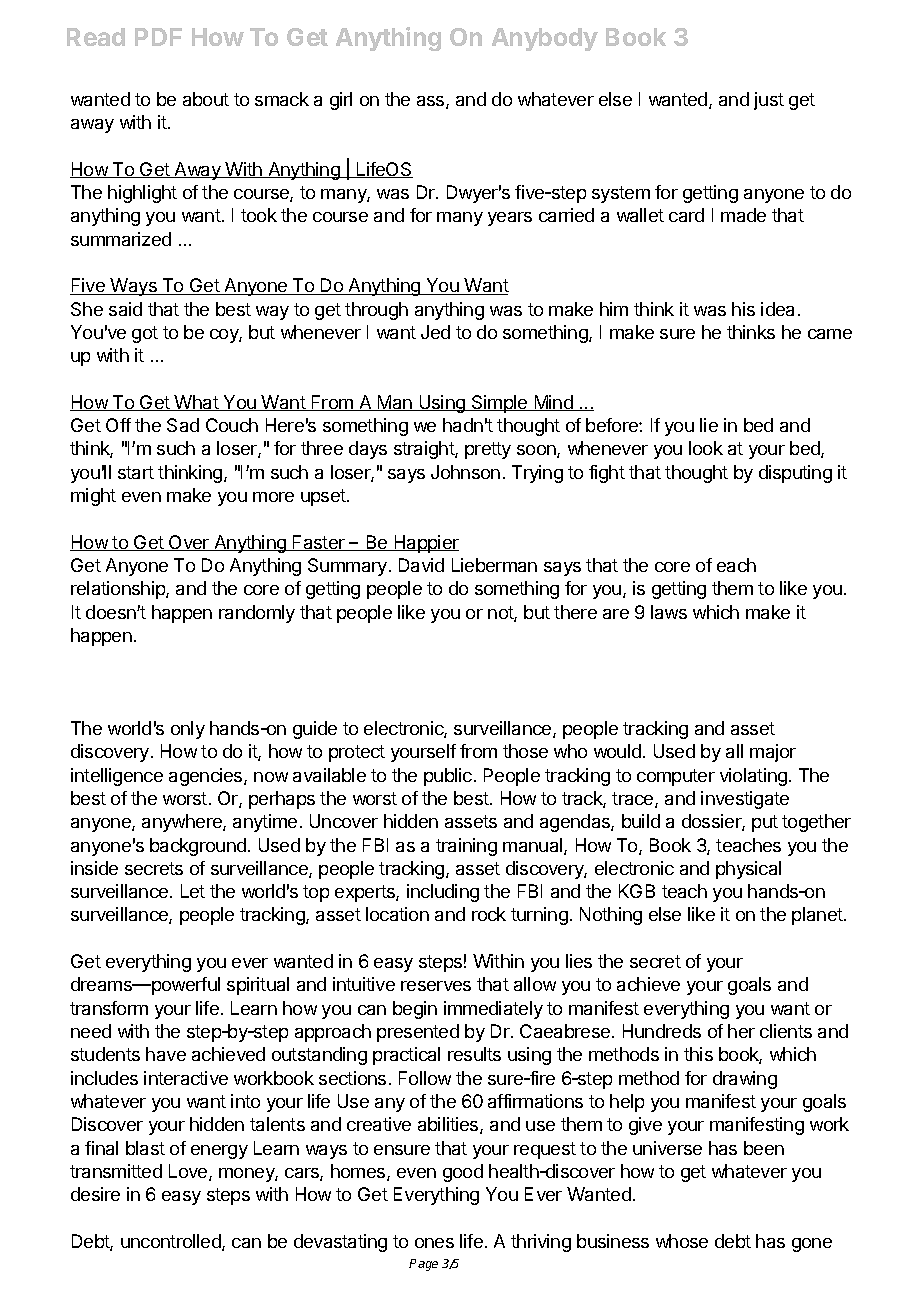 This image has width=924, height=1308. Describe the element at coordinates (494, 565) in the image. I see `Lieberman` at that location.
